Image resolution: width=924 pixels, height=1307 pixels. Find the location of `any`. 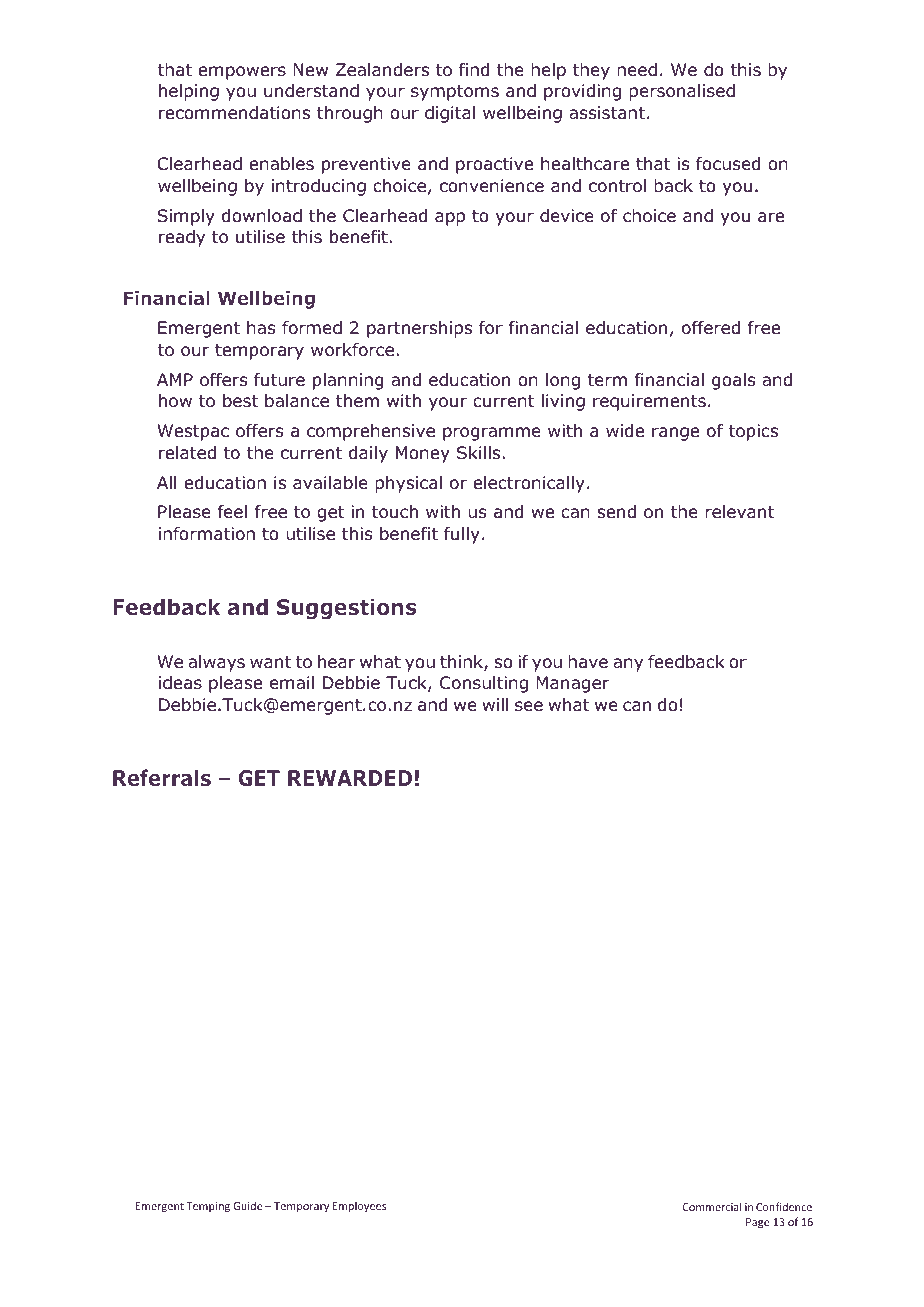

any is located at coordinates (628, 665).
